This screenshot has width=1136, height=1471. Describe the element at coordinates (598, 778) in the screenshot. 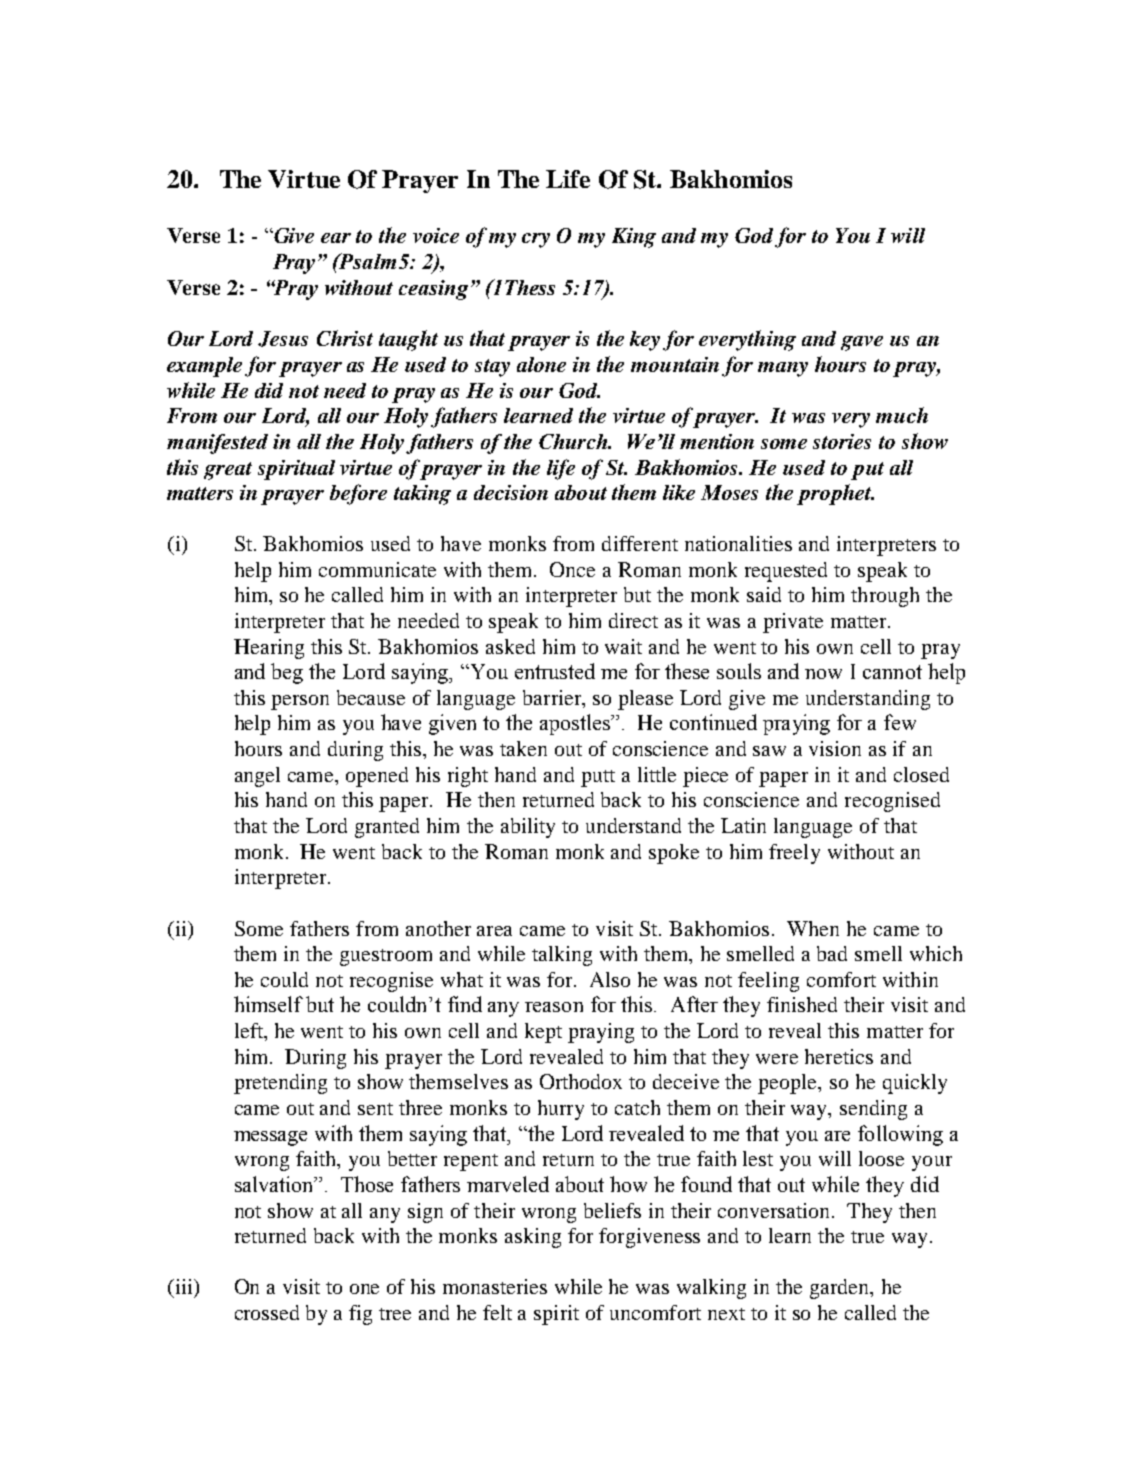

I see `putt` at that location.
